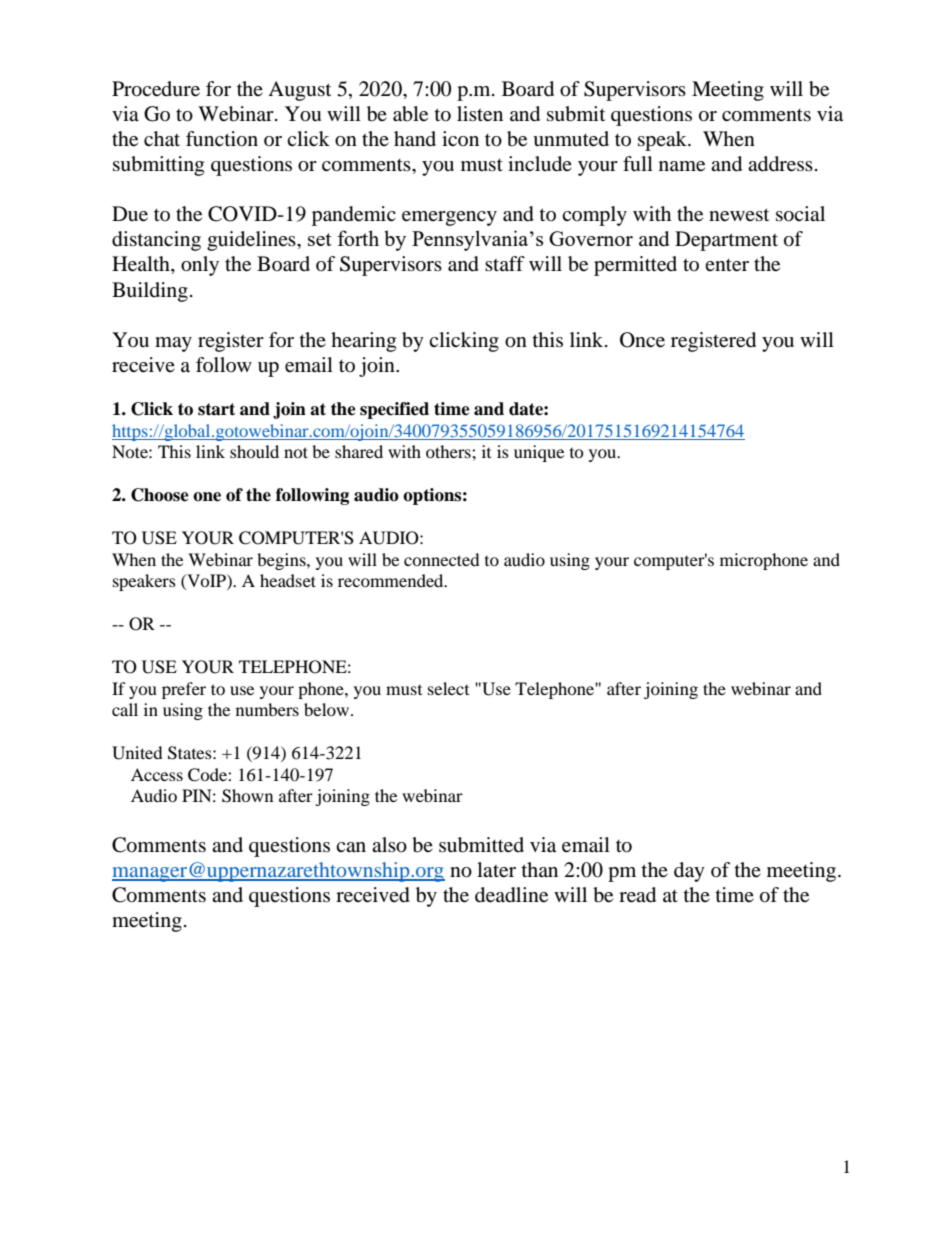 The image size is (952, 1233). I want to click on Building, so click(150, 292).
